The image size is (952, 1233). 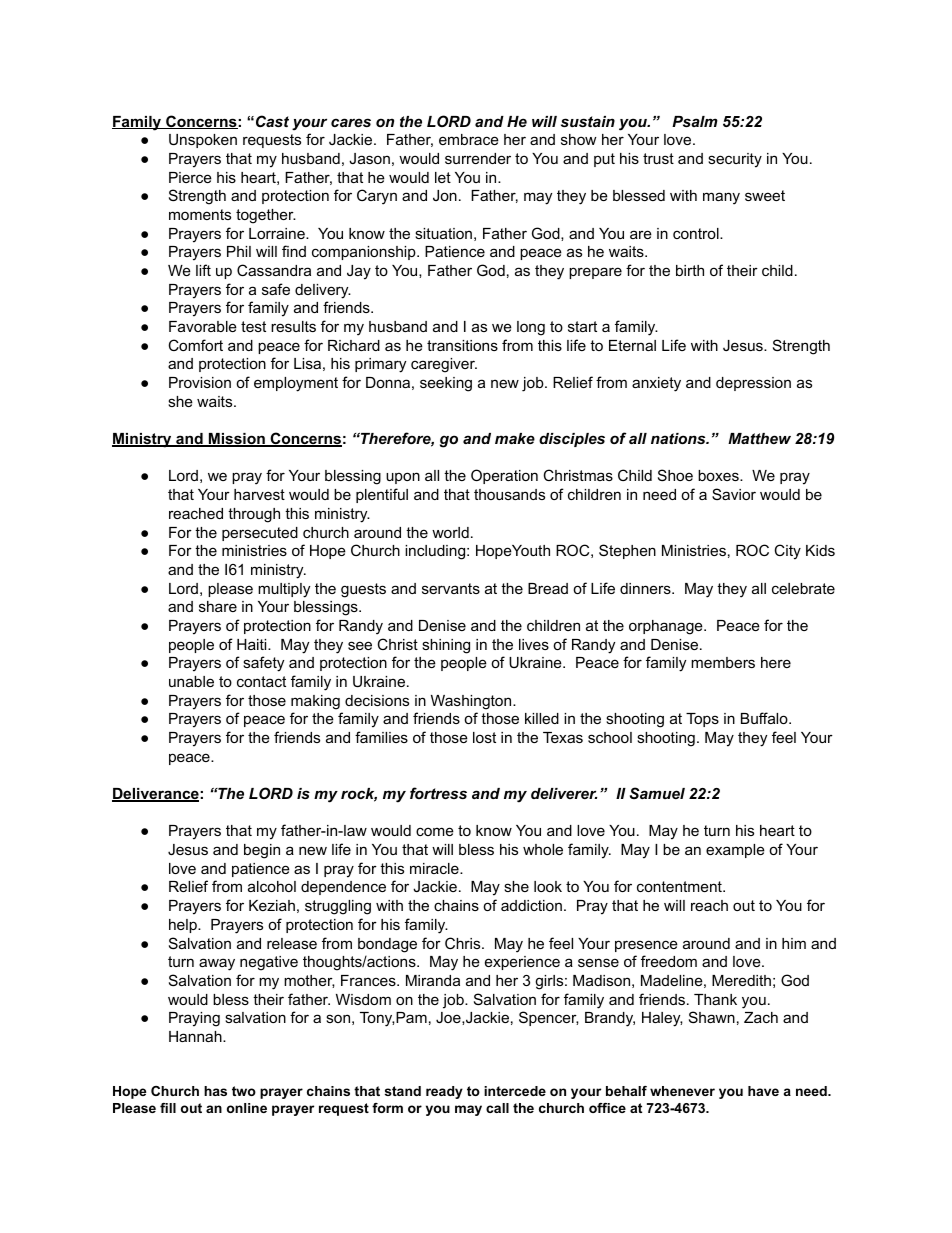 What do you see at coordinates (218, 606) in the document?
I see `share` at bounding box center [218, 606].
